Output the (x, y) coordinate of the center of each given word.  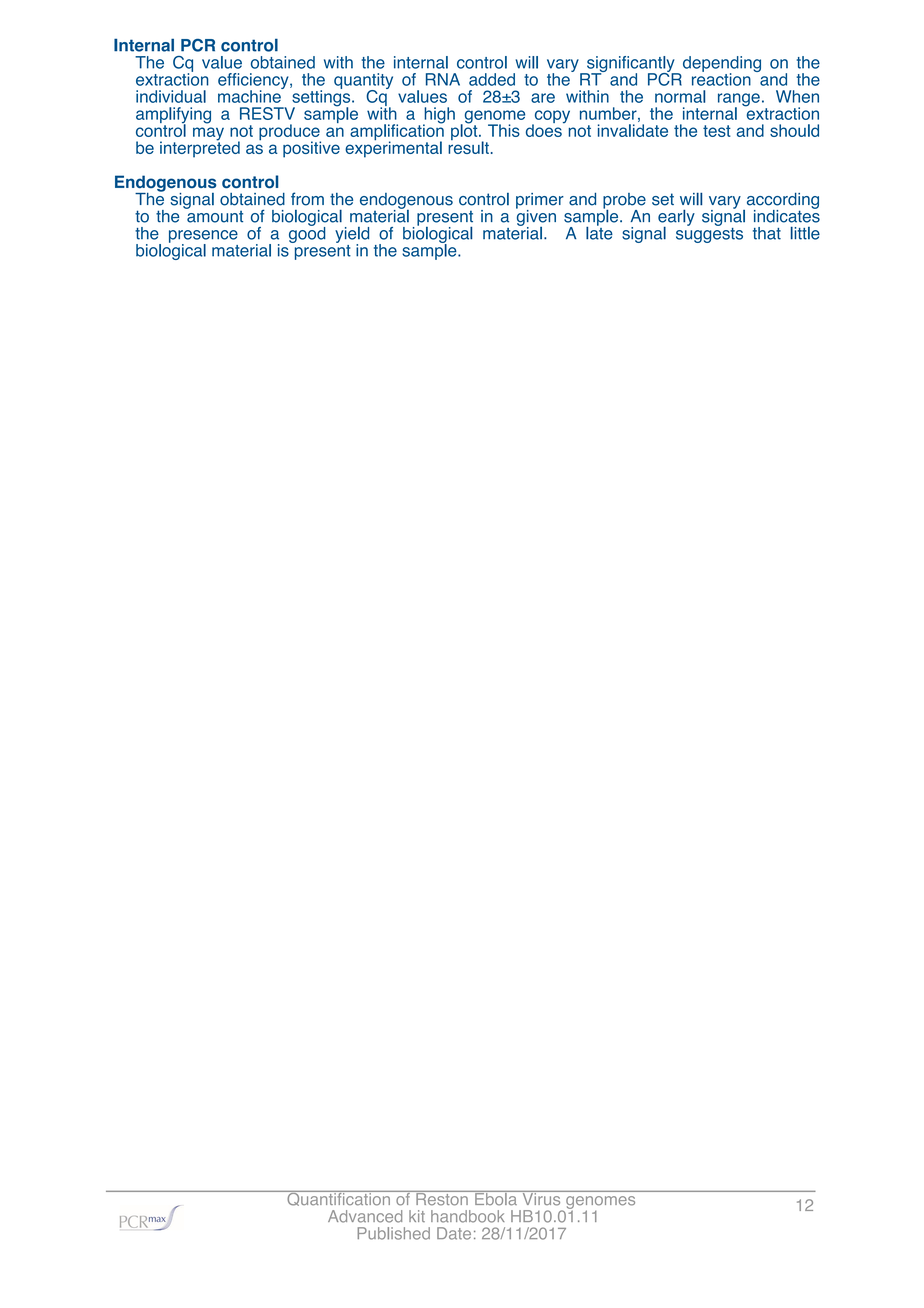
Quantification (338, 1198)
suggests (709, 234)
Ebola (496, 1198)
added (492, 79)
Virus (541, 1198)
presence (203, 237)
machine (250, 95)
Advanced (365, 1216)
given (536, 217)
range (739, 101)
